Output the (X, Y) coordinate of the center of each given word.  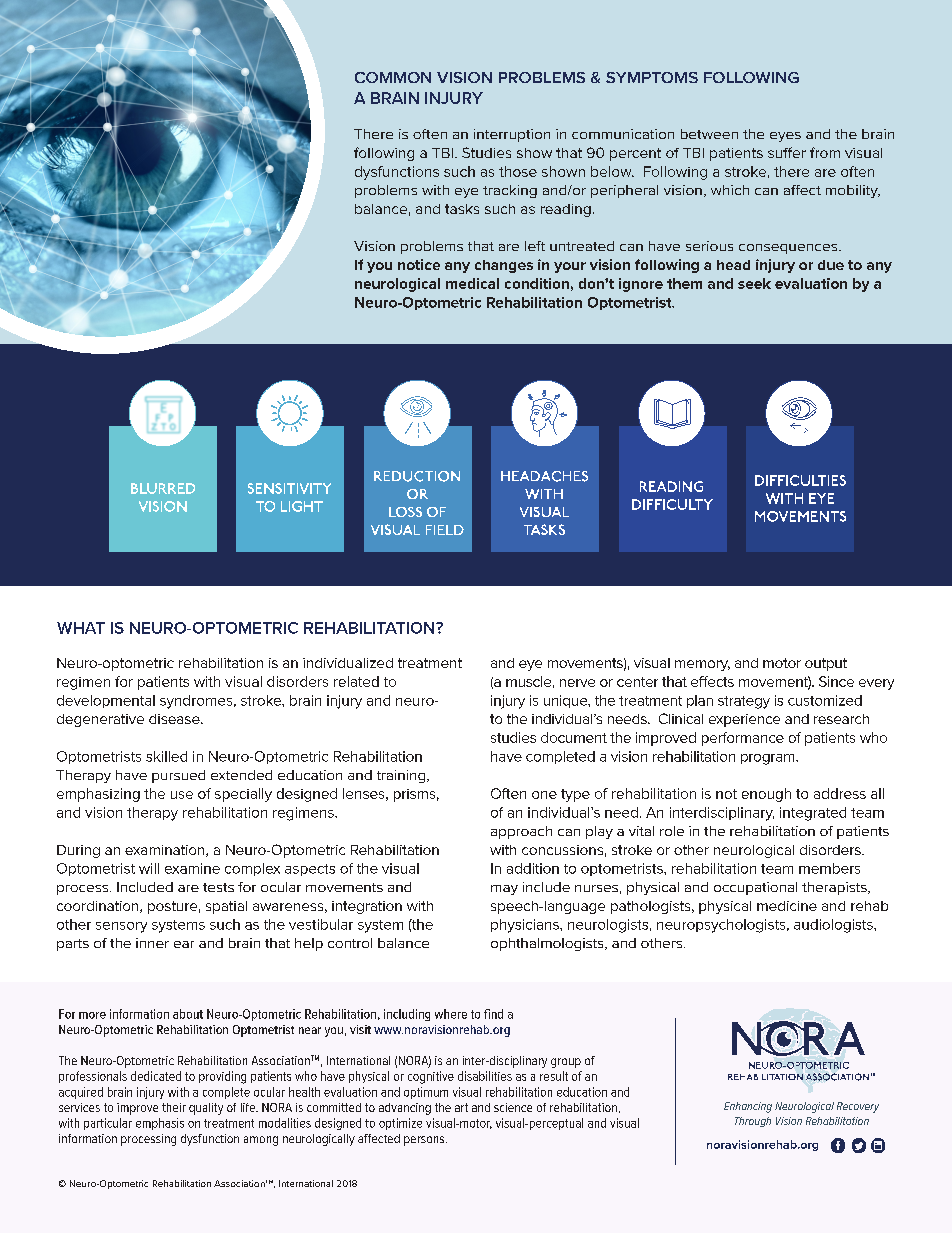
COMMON (393, 77)
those (518, 171)
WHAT (81, 628)
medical (472, 283)
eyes (785, 137)
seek (754, 283)
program (769, 759)
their (174, 1107)
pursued (178, 776)
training (402, 776)
